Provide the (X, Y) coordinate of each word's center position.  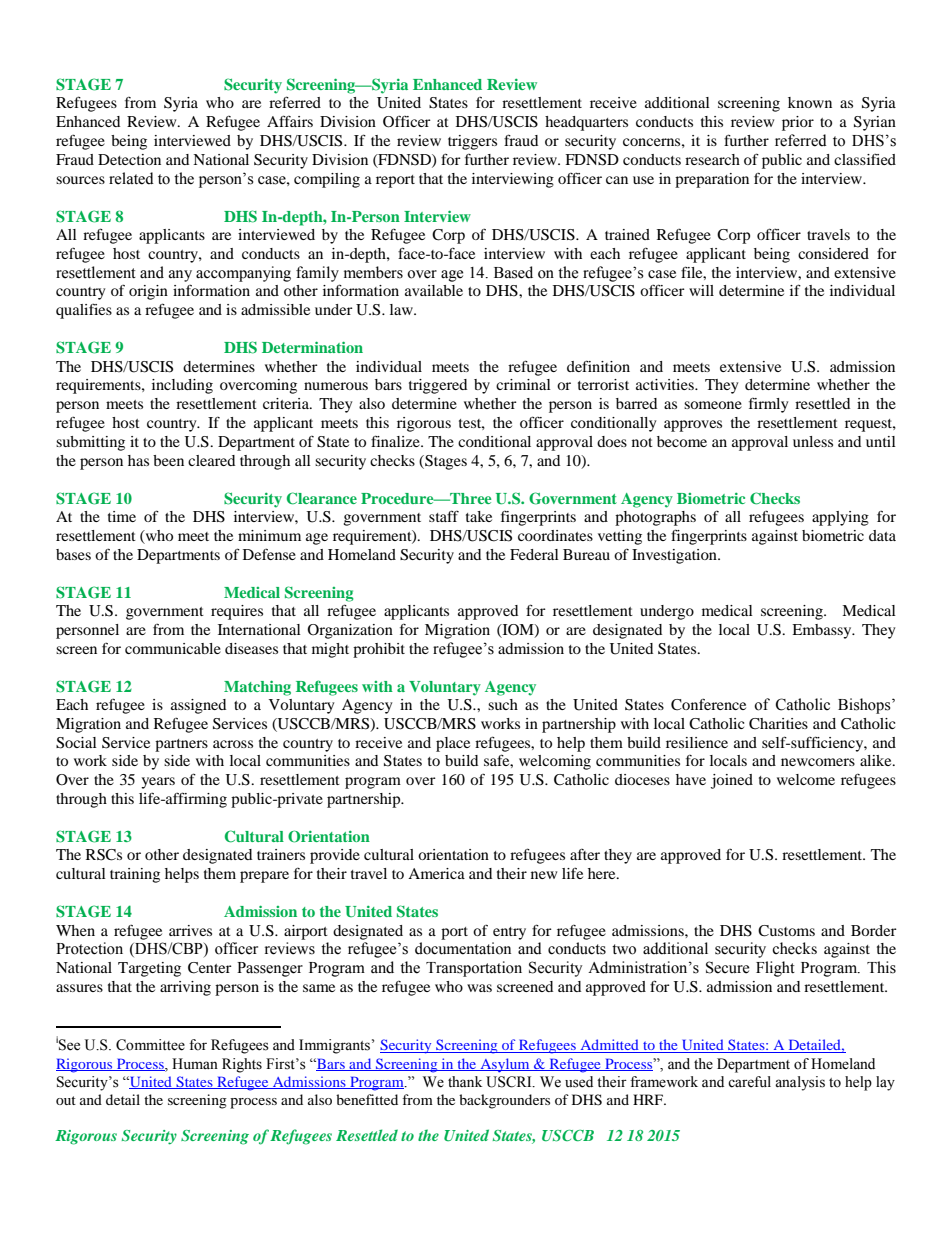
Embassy (823, 631)
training (135, 875)
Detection (129, 159)
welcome (806, 779)
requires (237, 612)
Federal (534, 554)
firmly (768, 405)
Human (195, 1063)
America (436, 873)
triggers (472, 142)
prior (798, 123)
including (182, 386)
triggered (438, 386)
